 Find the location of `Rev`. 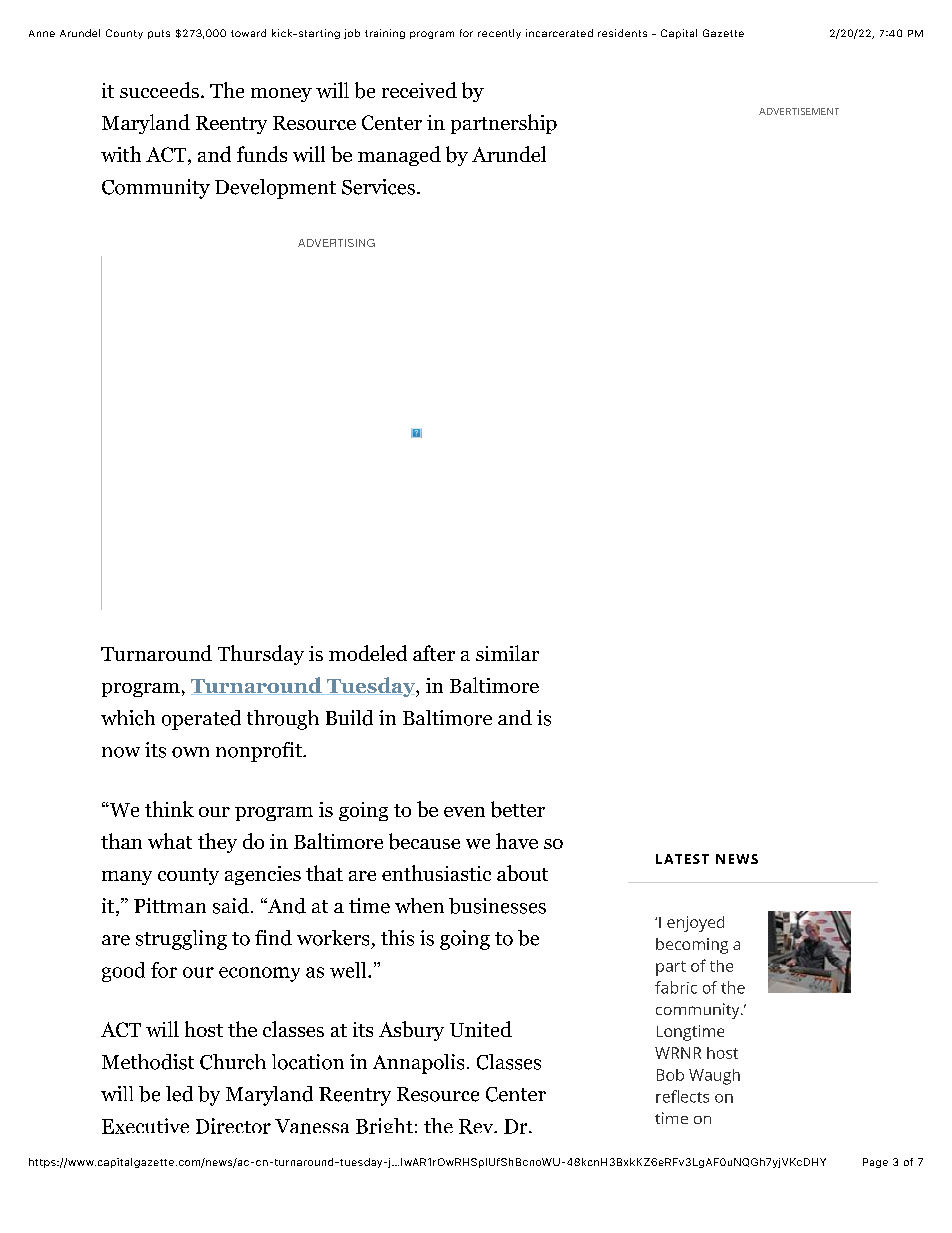

Rev is located at coordinates (477, 1126).
